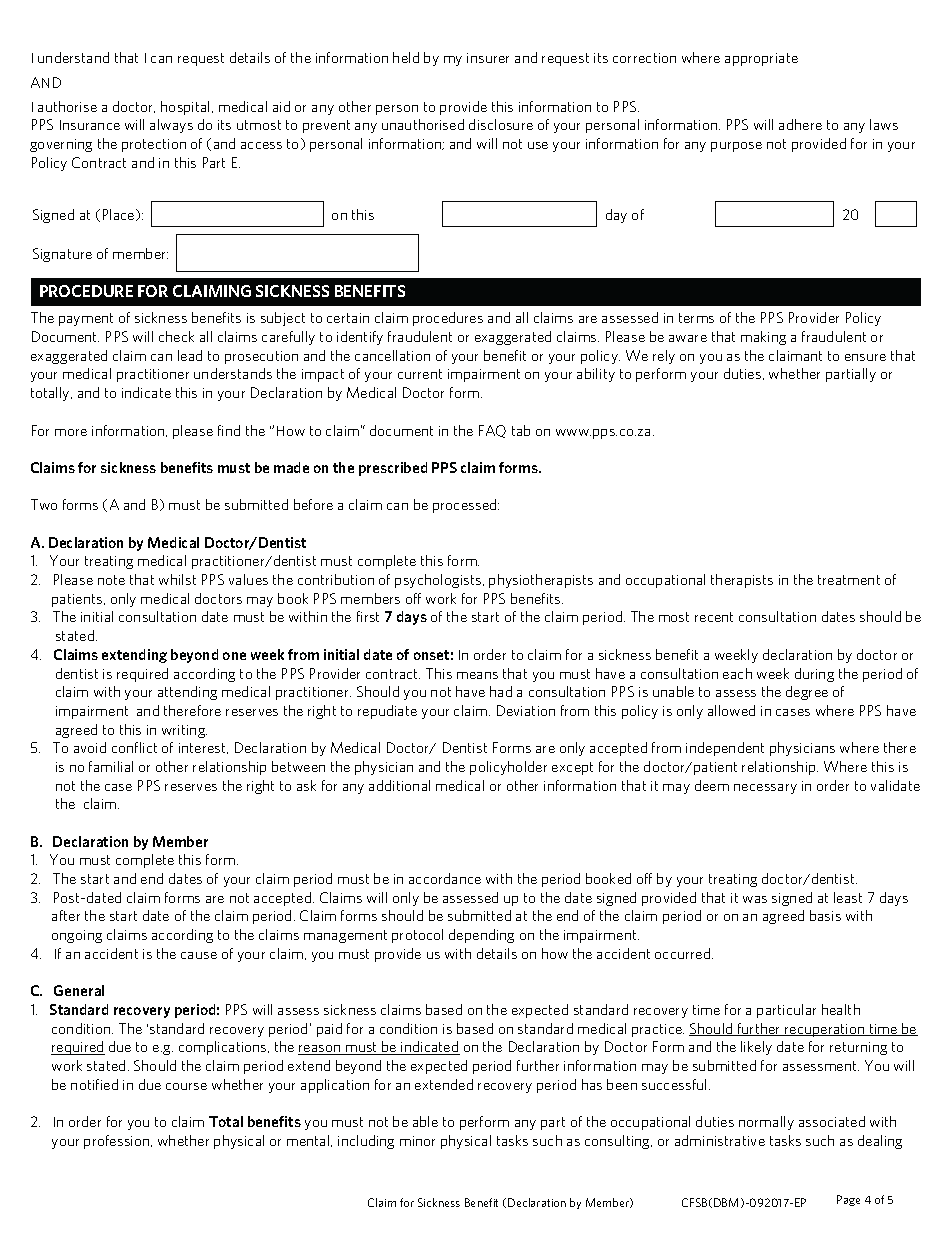 This screenshot has width=952, height=1233. I want to click on minor, so click(417, 1141).
